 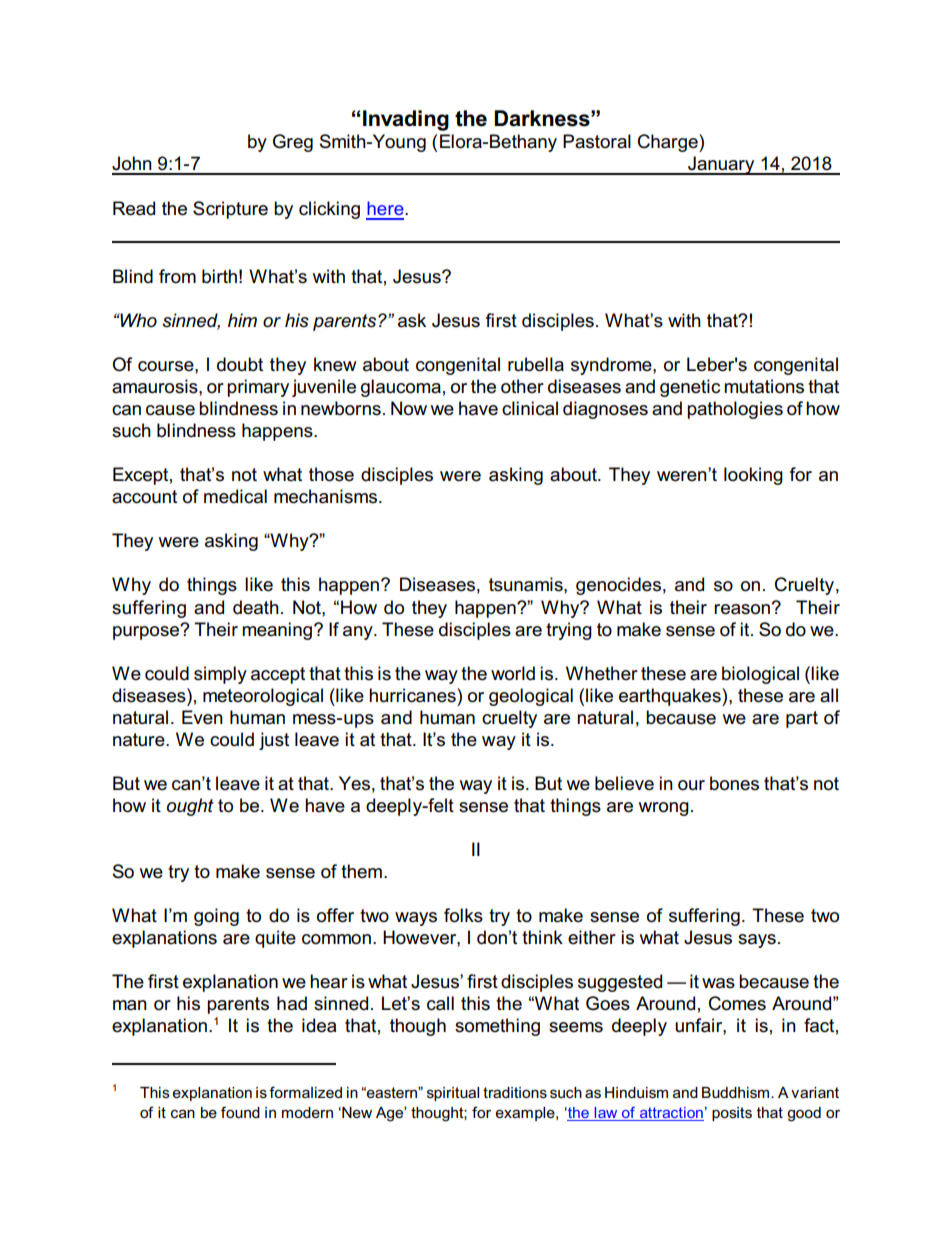 I want to click on just, so click(x=274, y=741).
